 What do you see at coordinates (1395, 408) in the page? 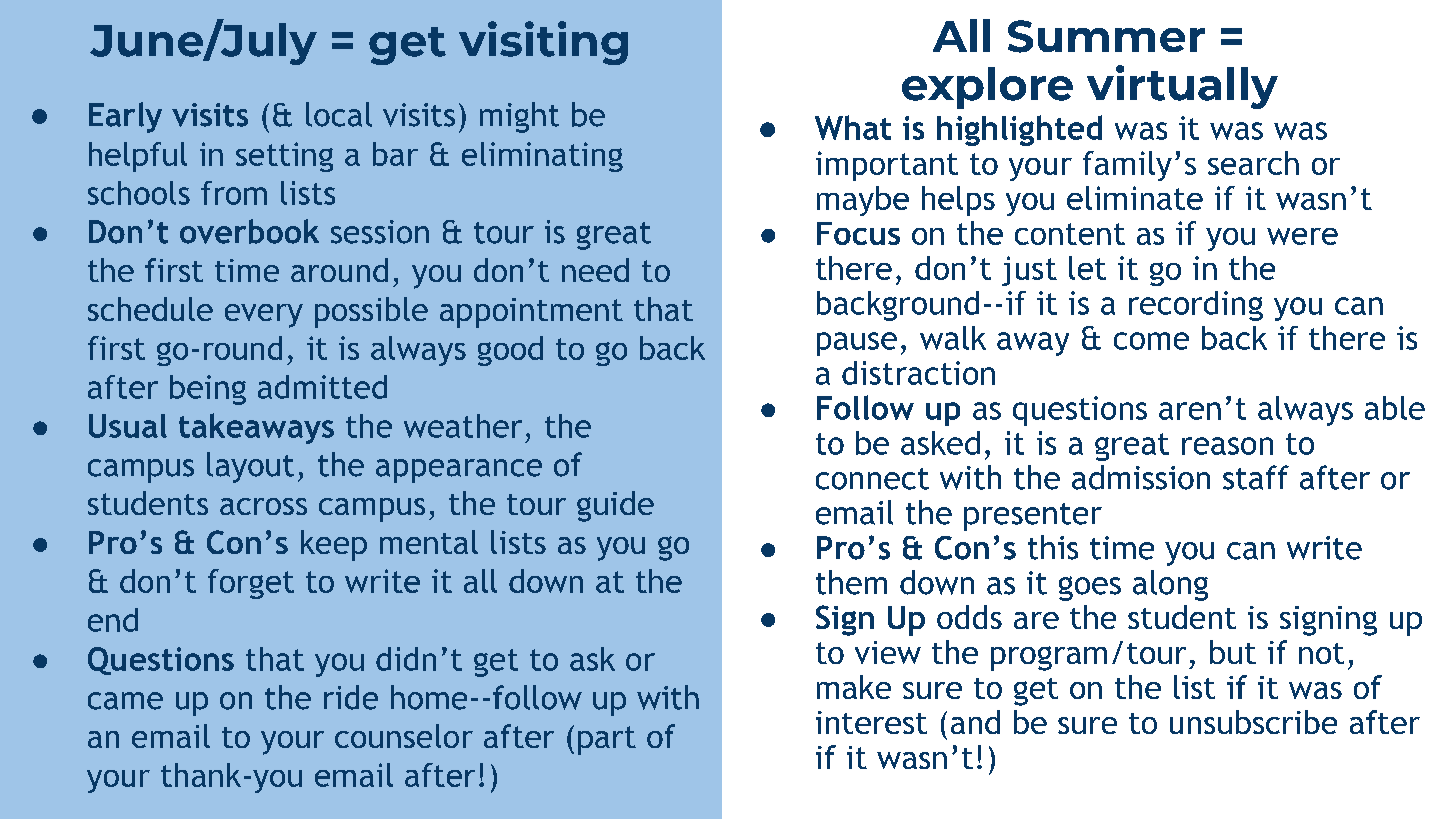
I see `able` at bounding box center [1395, 408].
